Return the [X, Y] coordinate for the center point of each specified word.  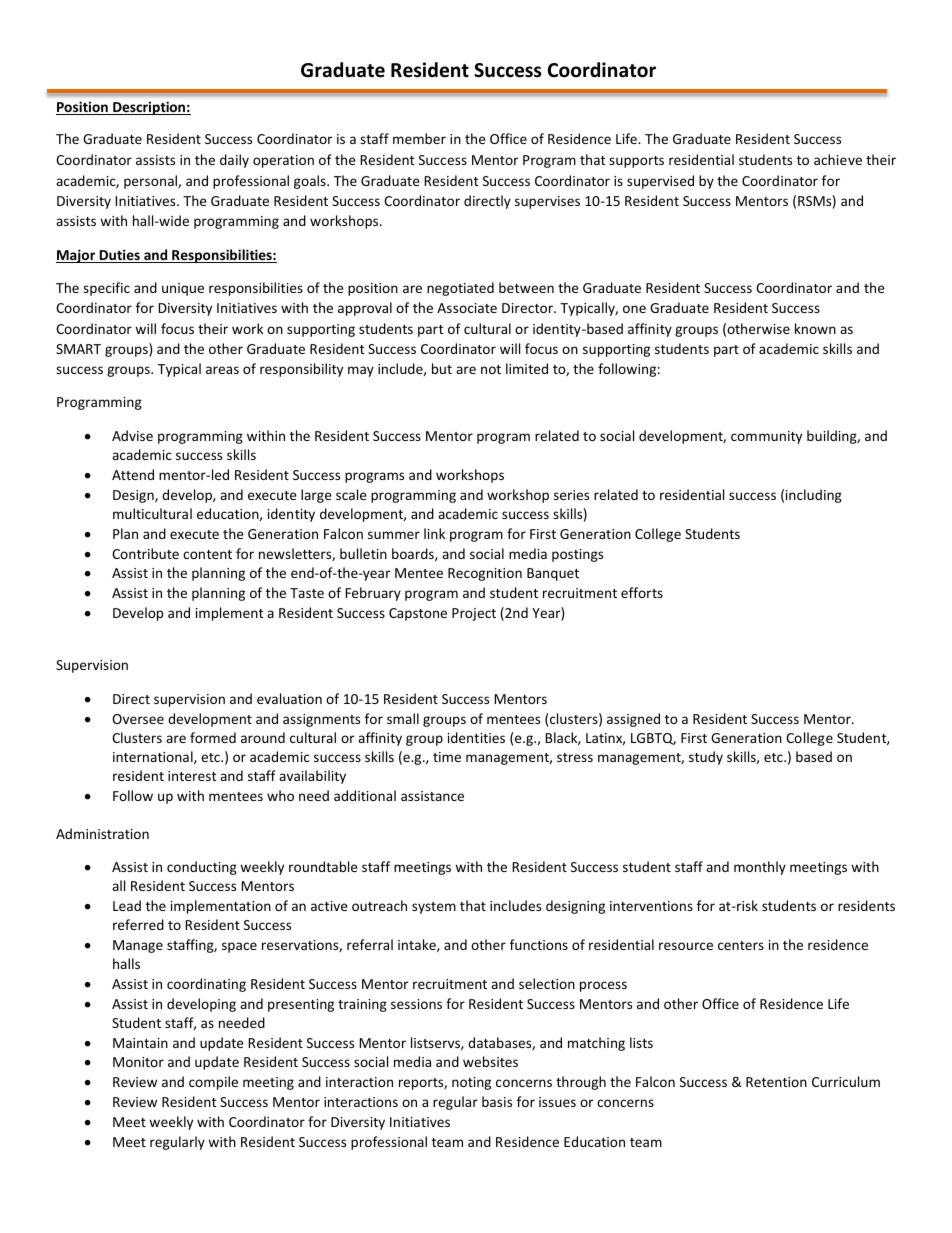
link [434, 533]
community [766, 437]
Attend [133, 474]
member [419, 138]
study [706, 758]
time [447, 757]
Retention [776, 1082]
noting [471, 1083]
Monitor [138, 1062]
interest [192, 776]
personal [151, 182]
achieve [838, 159]
